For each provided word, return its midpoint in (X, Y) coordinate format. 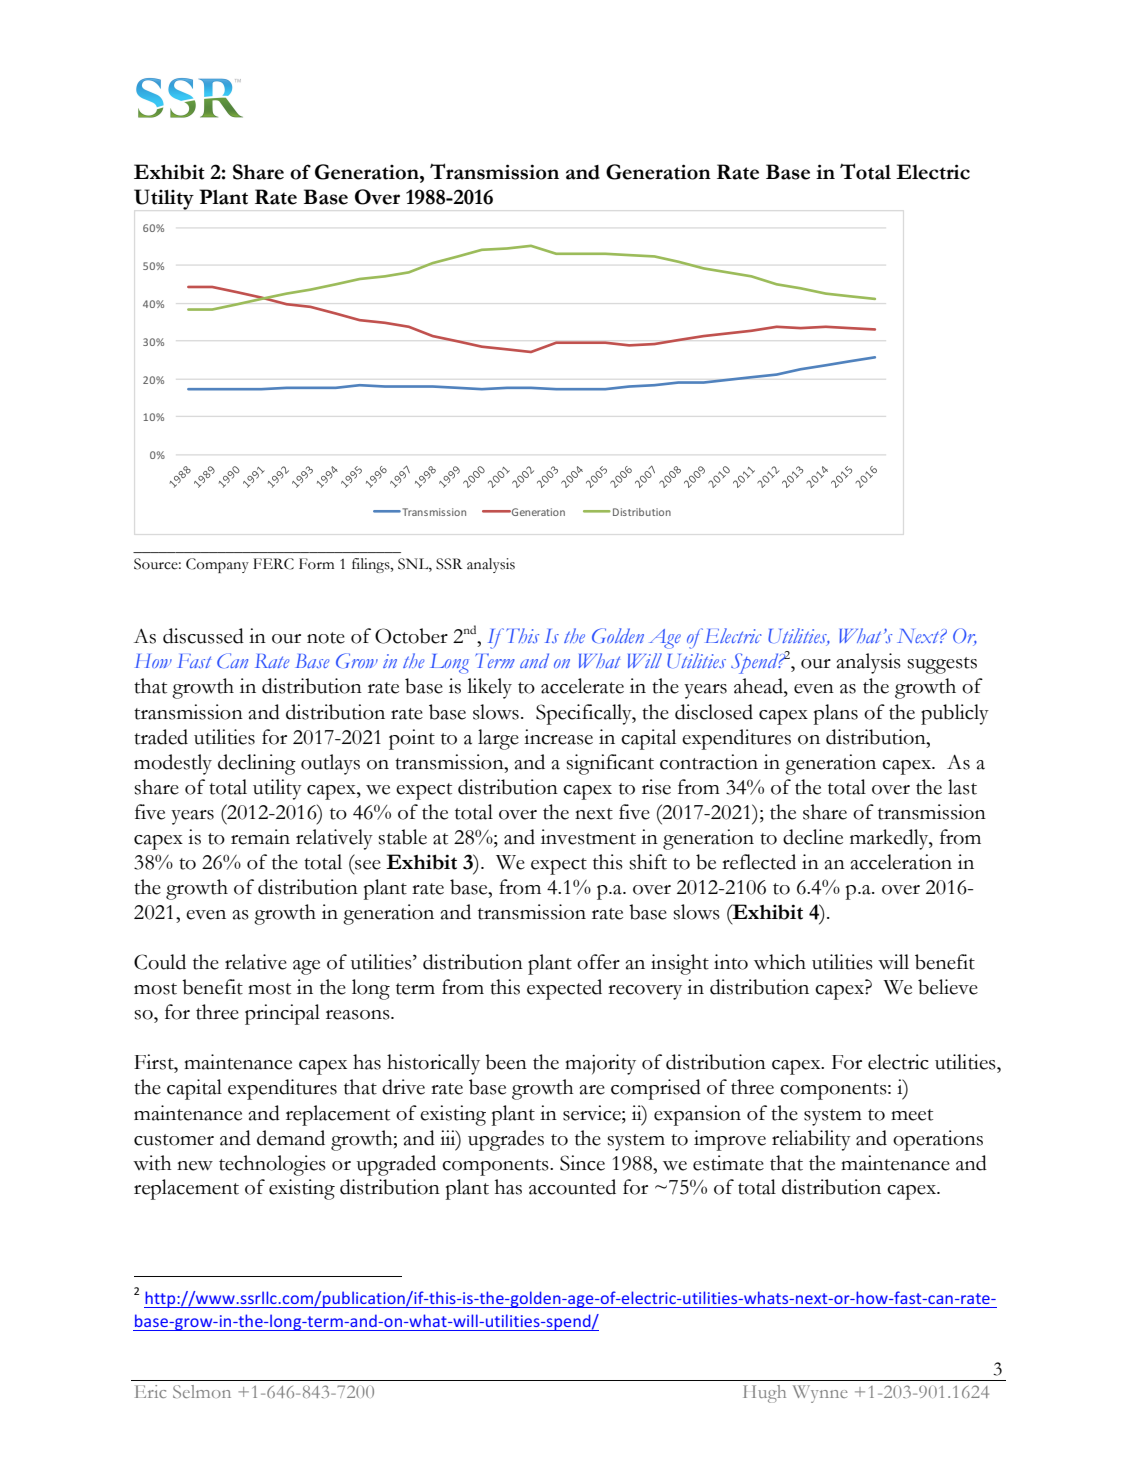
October (411, 636)
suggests (942, 665)
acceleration (901, 862)
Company (217, 565)
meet (912, 1115)
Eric (150, 1391)
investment (588, 837)
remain (260, 837)
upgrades (506, 1140)
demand (291, 1138)
